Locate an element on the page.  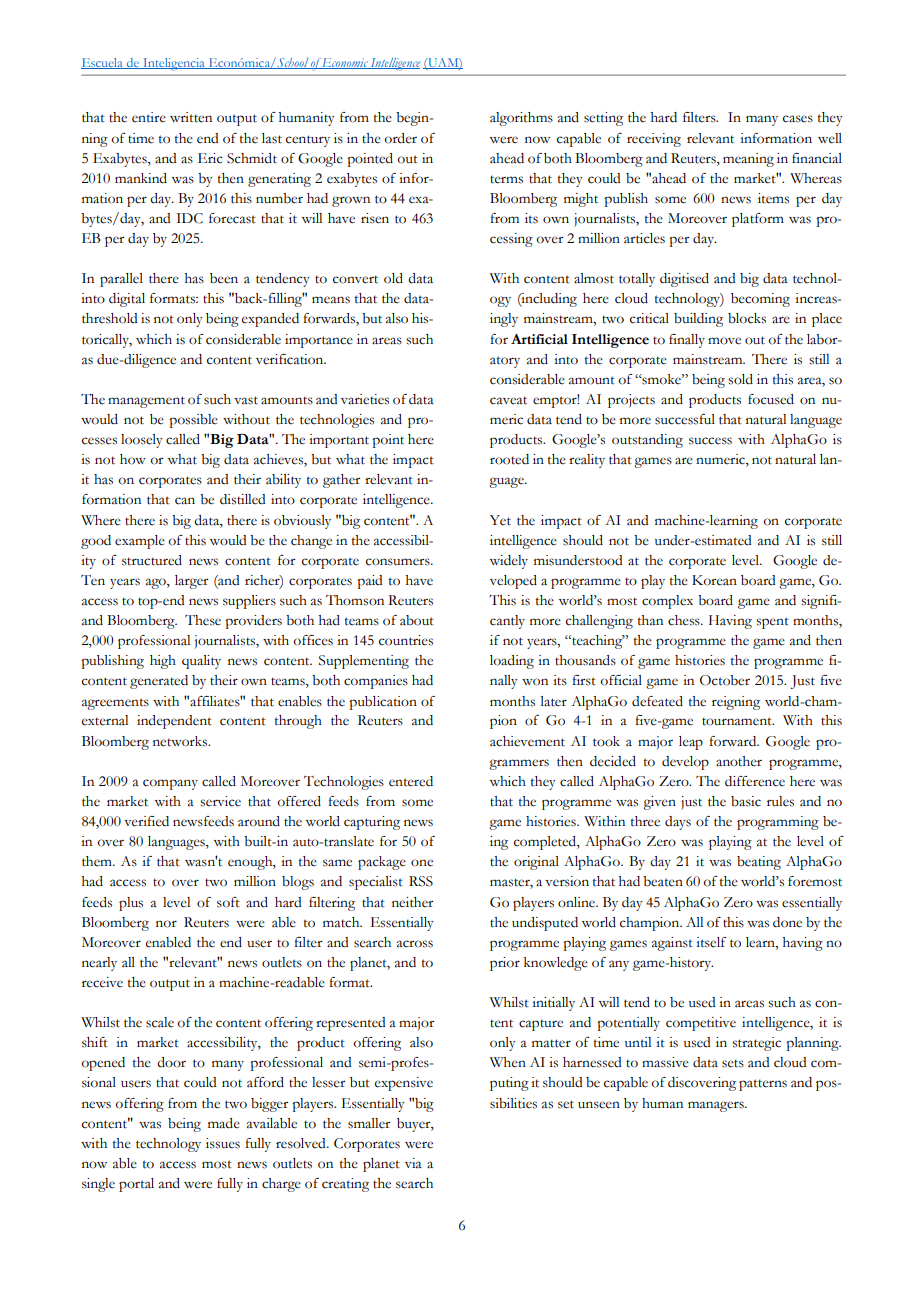
basic is located at coordinates (746, 801).
